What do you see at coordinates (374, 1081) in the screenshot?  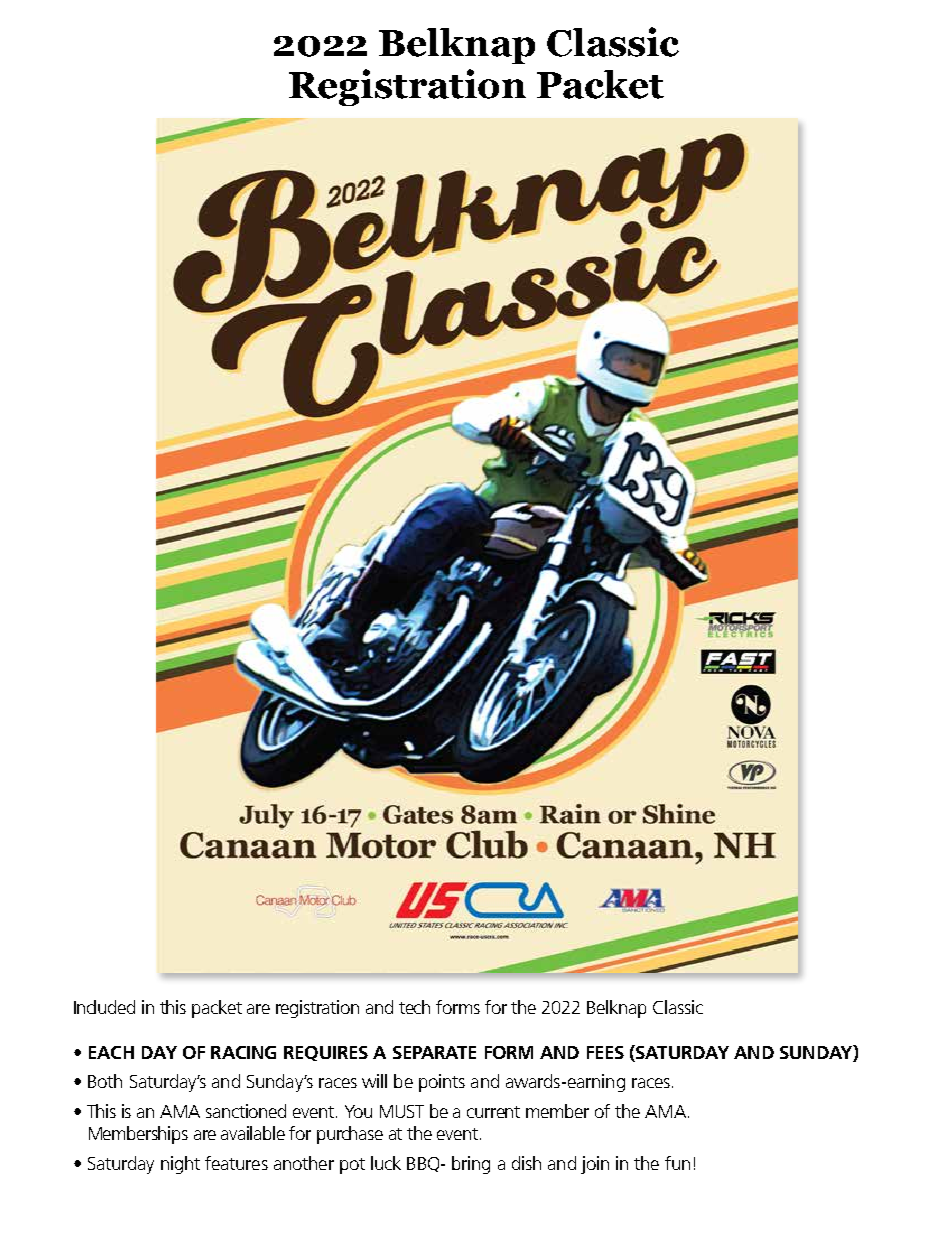 I see `will` at bounding box center [374, 1081].
